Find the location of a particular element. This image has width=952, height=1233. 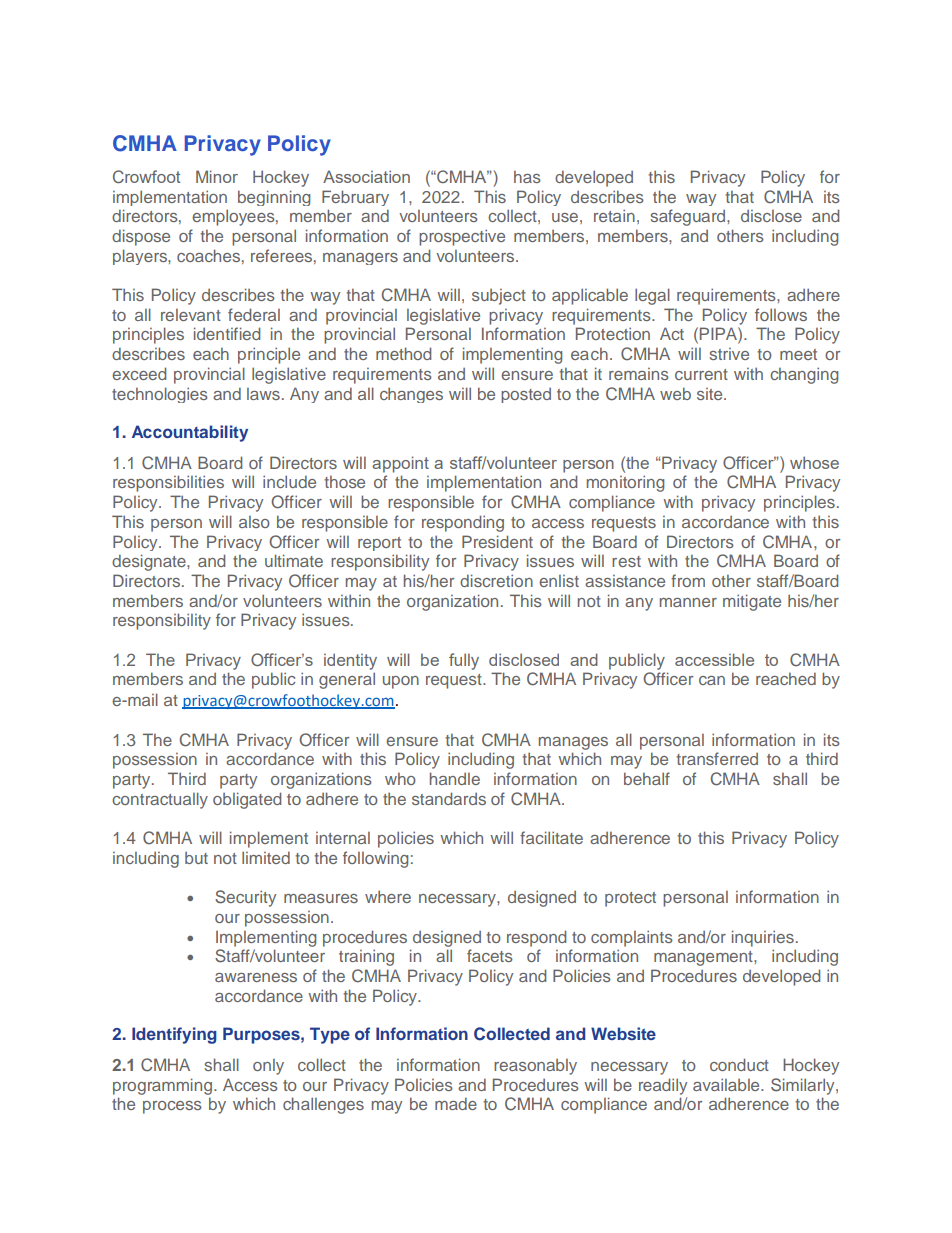

prospective is located at coordinates (462, 237).
